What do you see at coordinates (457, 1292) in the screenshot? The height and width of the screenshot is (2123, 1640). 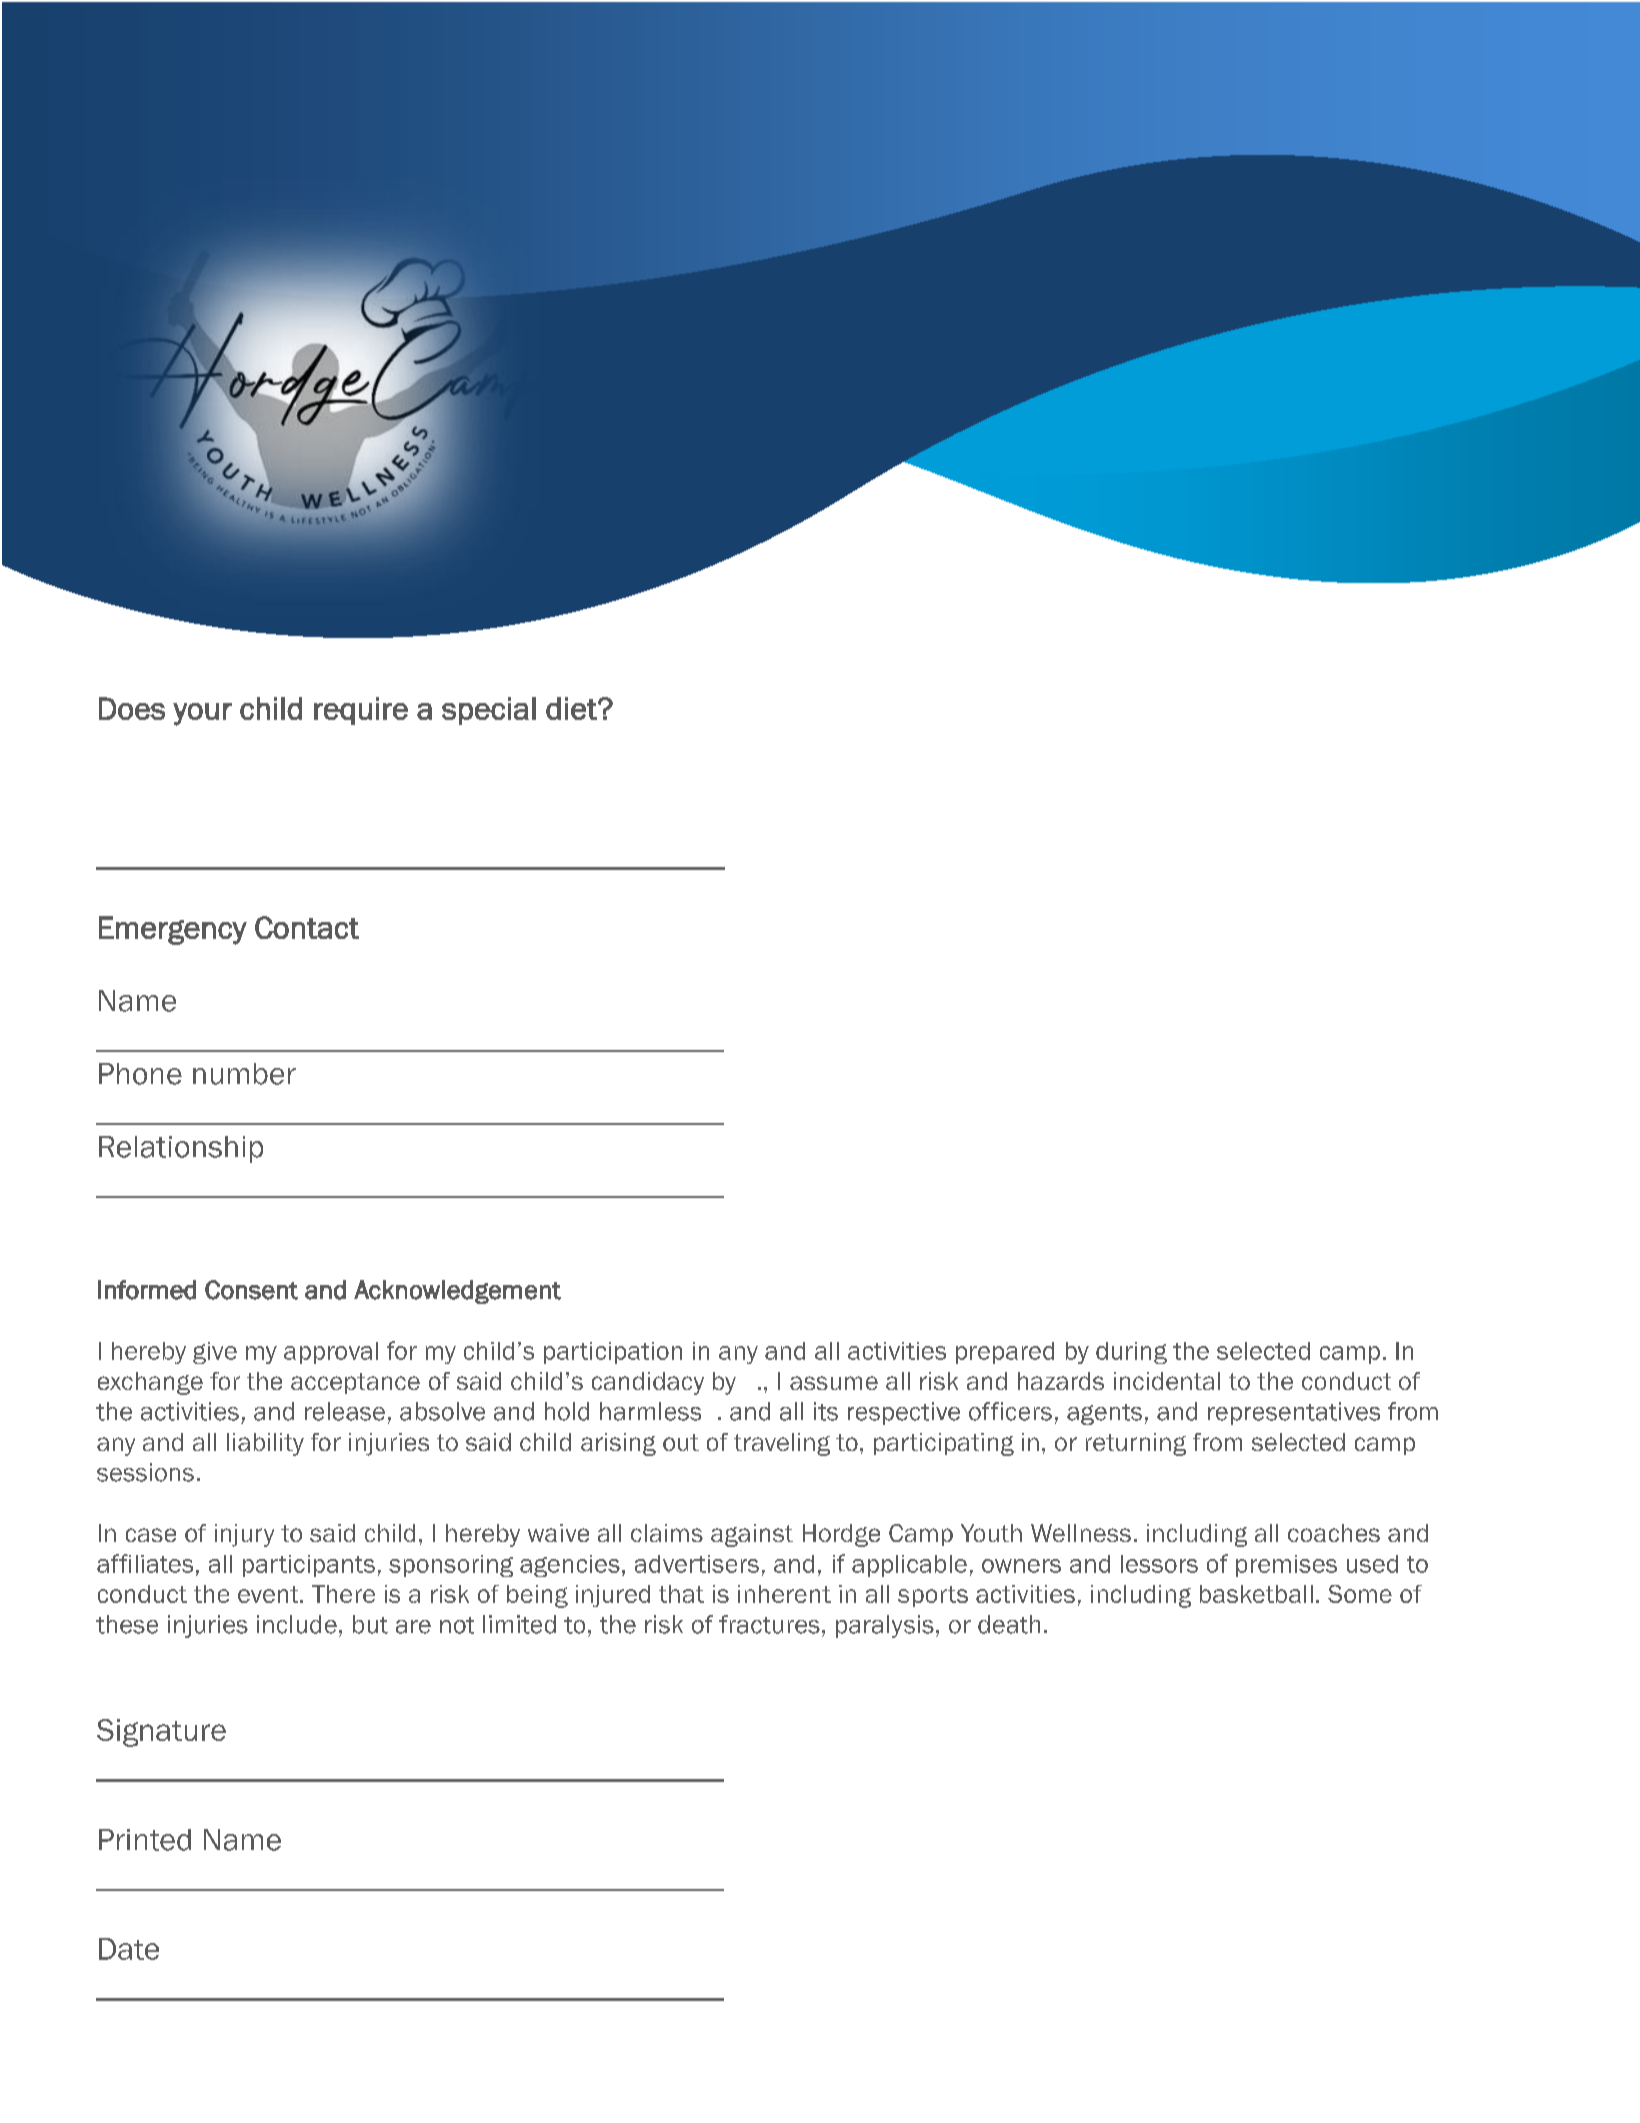 I see `Acknowledgement` at bounding box center [457, 1292].
